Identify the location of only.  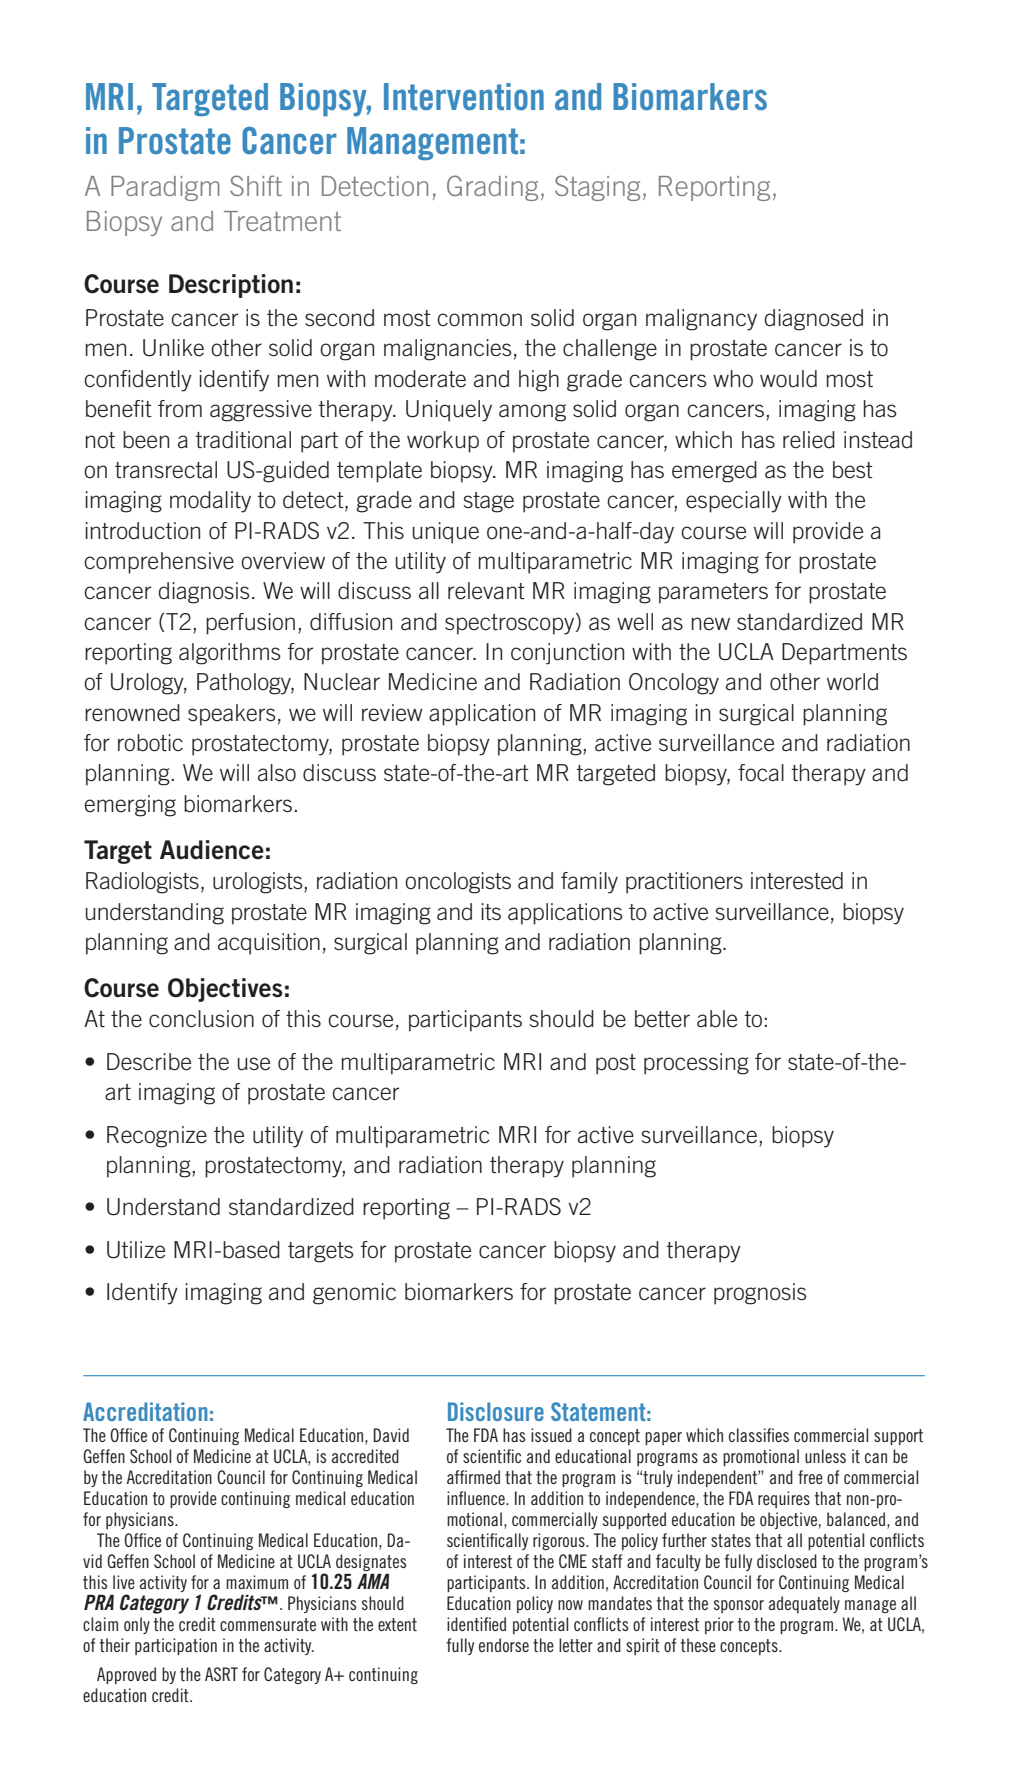
(137, 1625).
